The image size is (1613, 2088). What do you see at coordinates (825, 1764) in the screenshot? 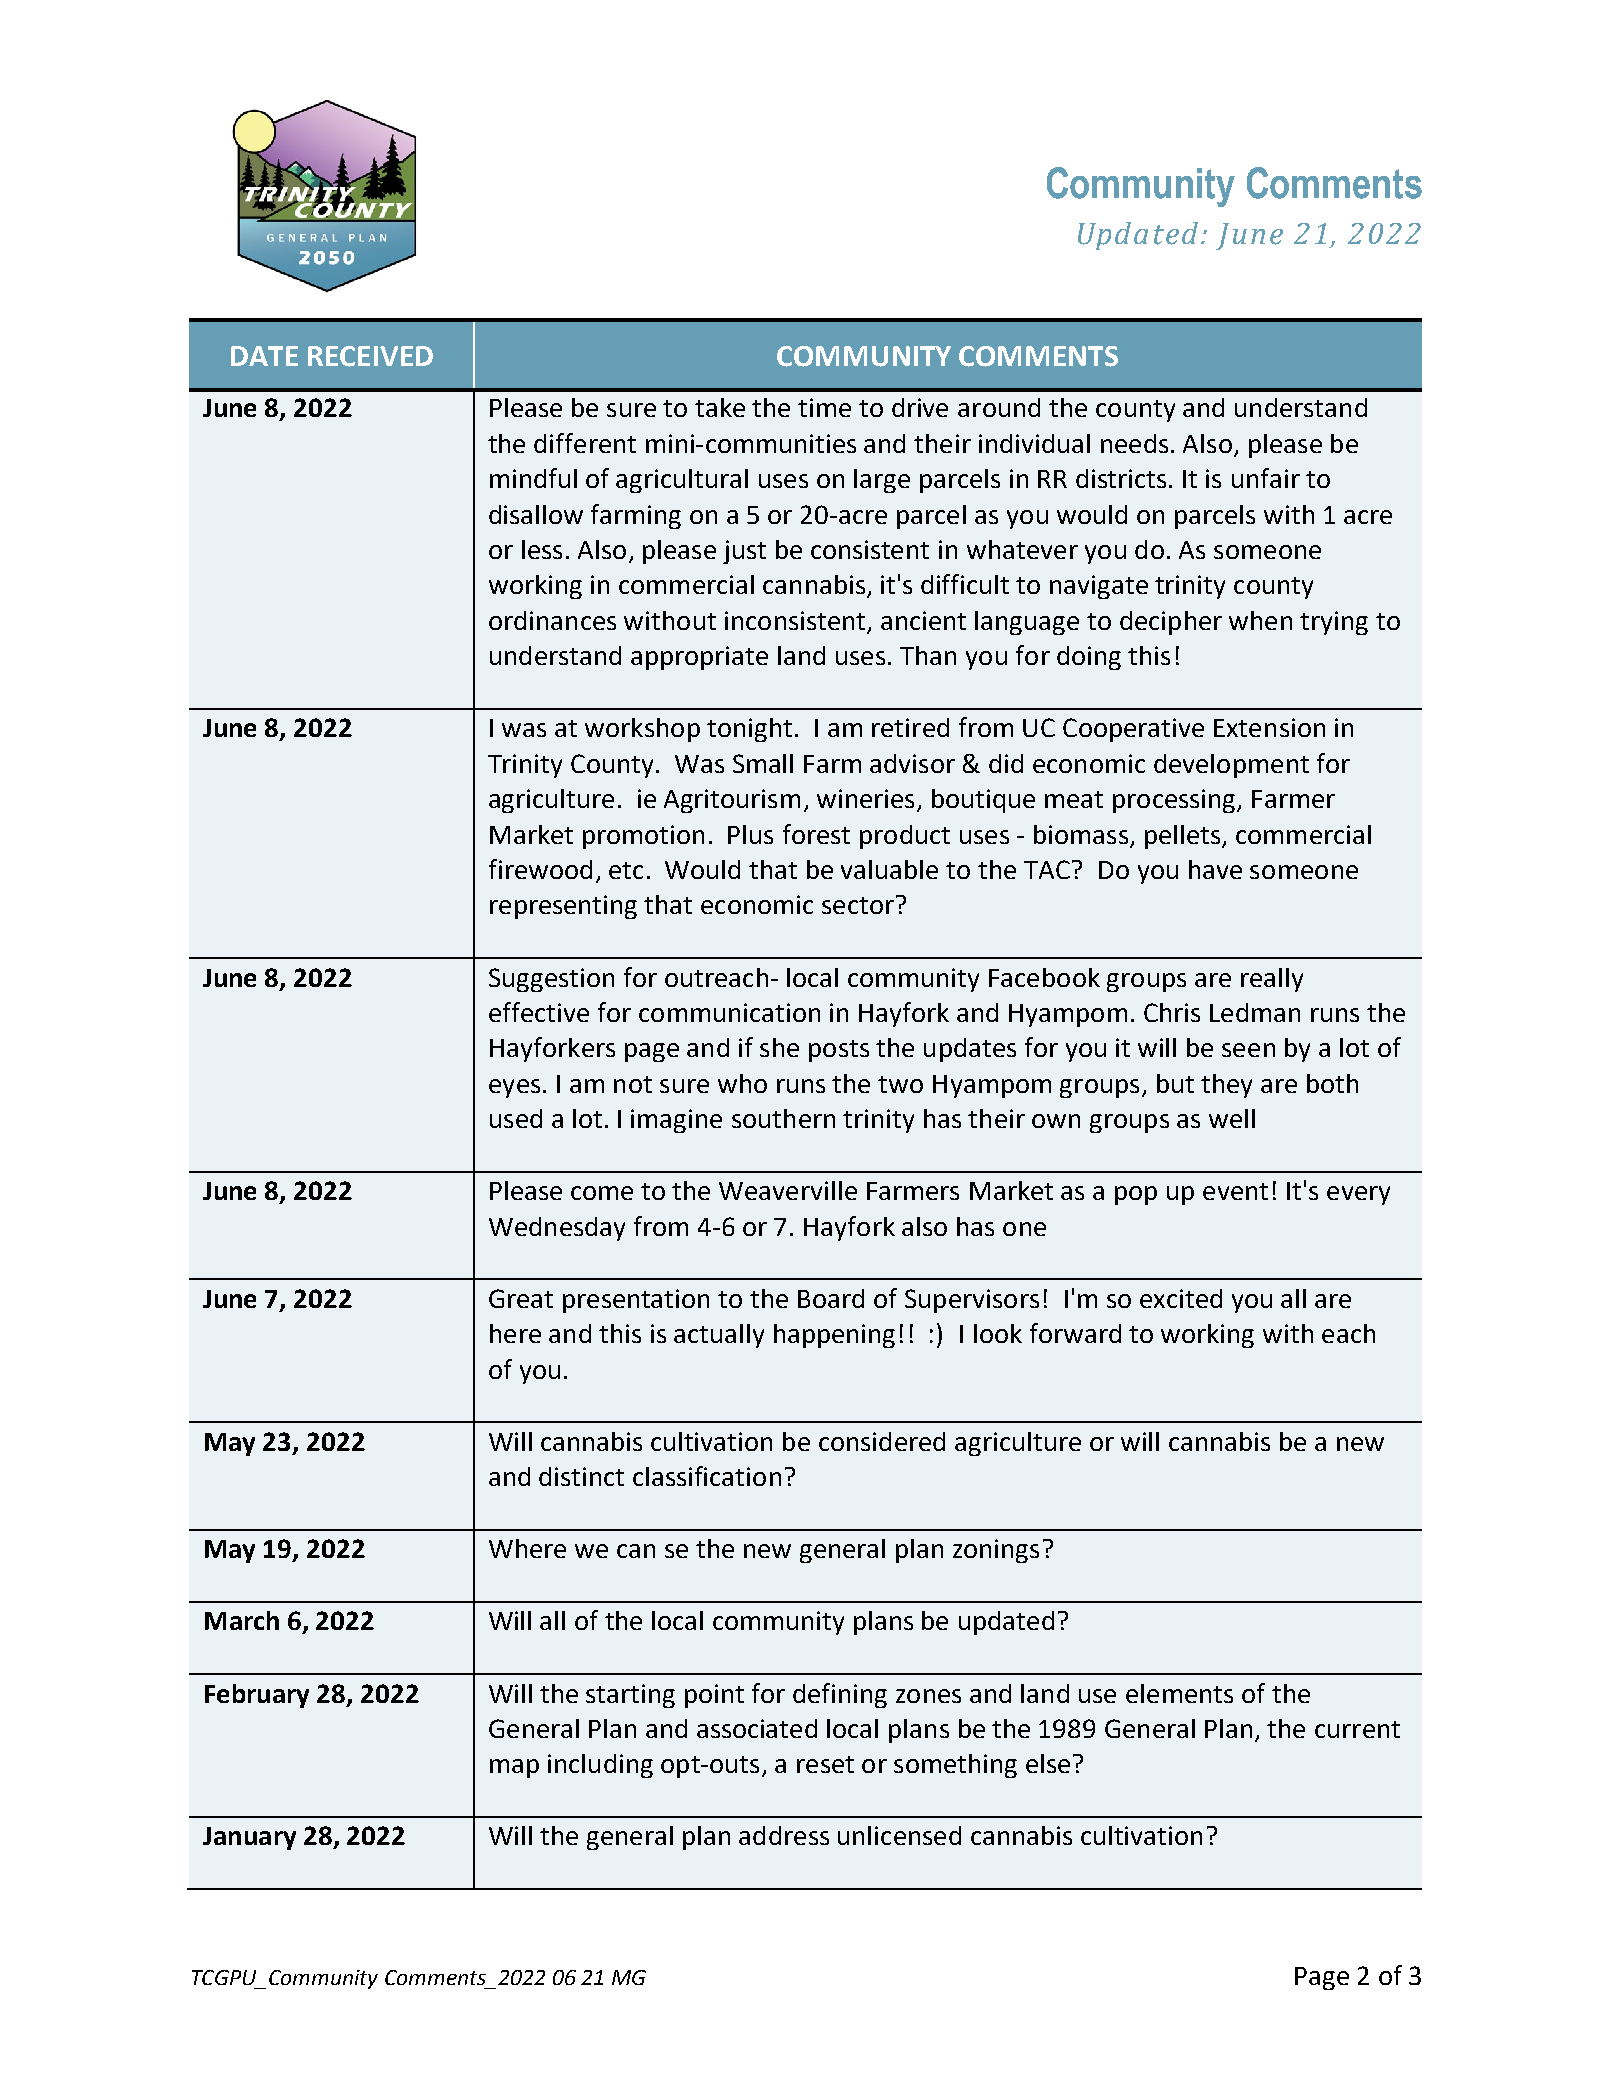
I see `reset` at bounding box center [825, 1764].
